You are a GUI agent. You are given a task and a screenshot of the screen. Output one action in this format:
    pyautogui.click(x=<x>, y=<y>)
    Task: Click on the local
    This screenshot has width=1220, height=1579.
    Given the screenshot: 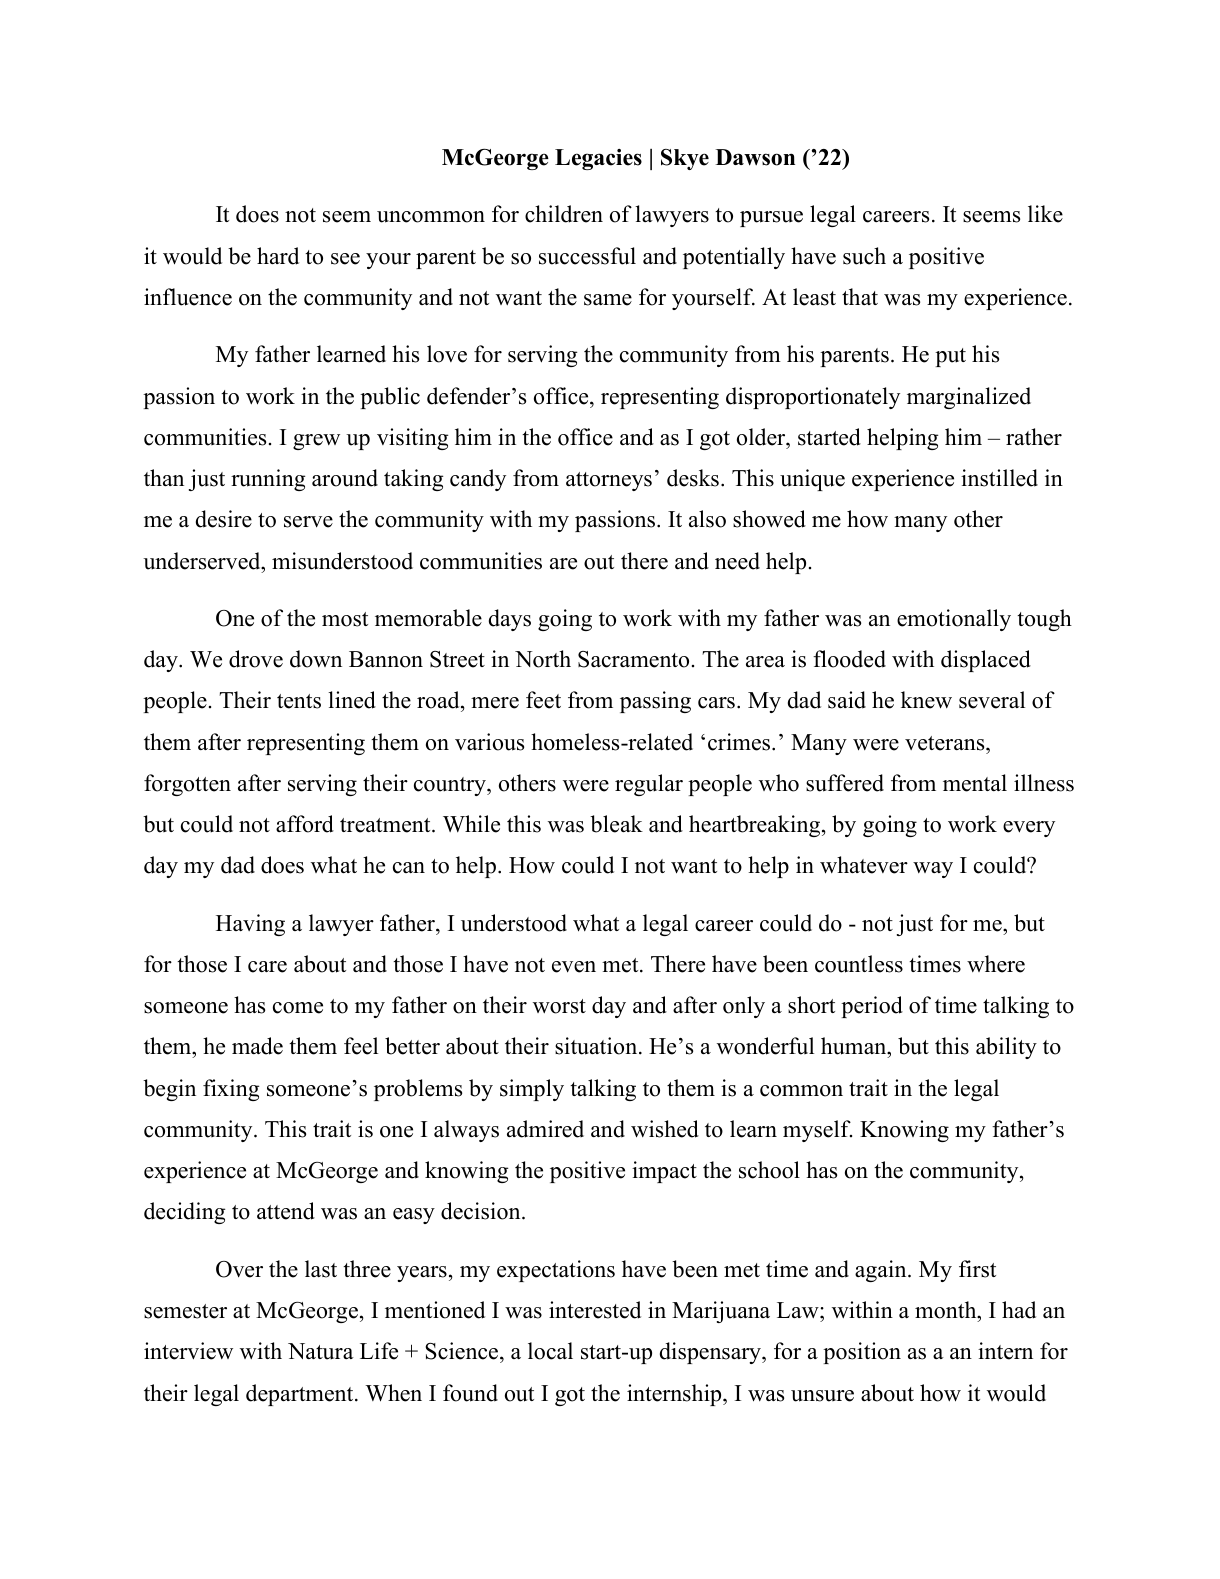 What is the action you would take?
    pyautogui.click(x=550, y=1351)
